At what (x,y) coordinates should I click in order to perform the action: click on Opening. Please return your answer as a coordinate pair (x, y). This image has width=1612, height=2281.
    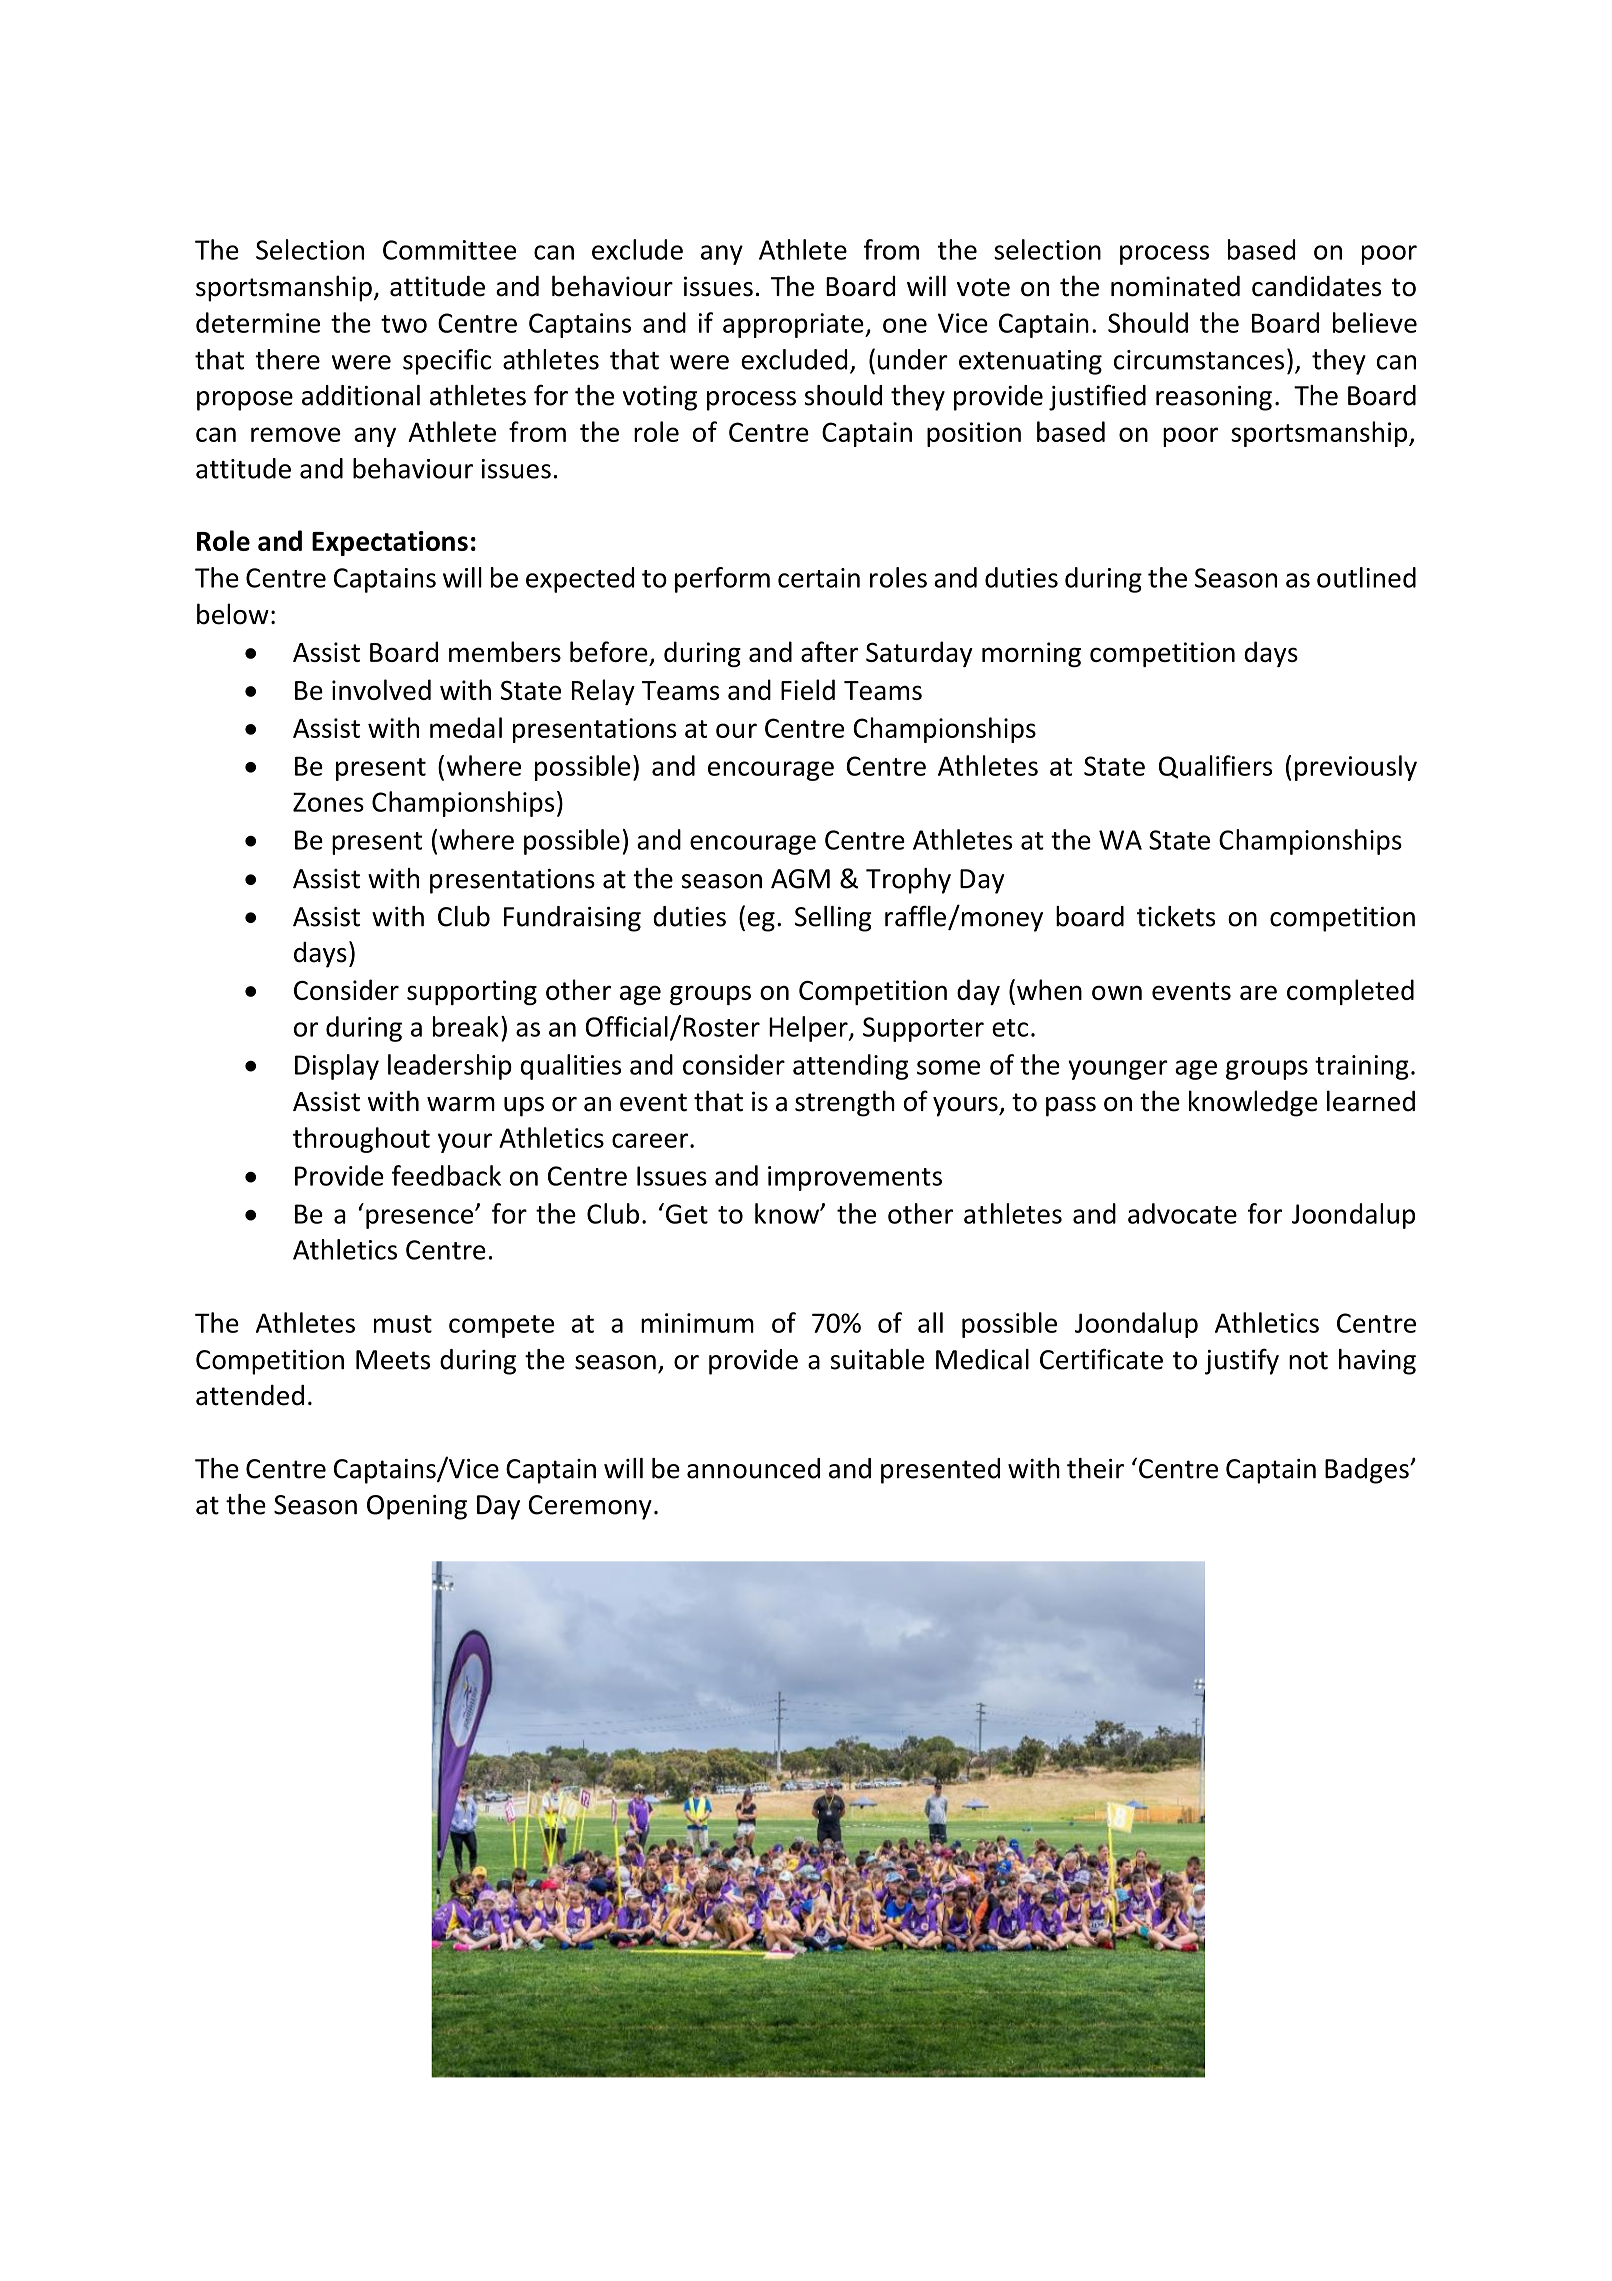
    Looking at the image, I should click on (417, 1507).
